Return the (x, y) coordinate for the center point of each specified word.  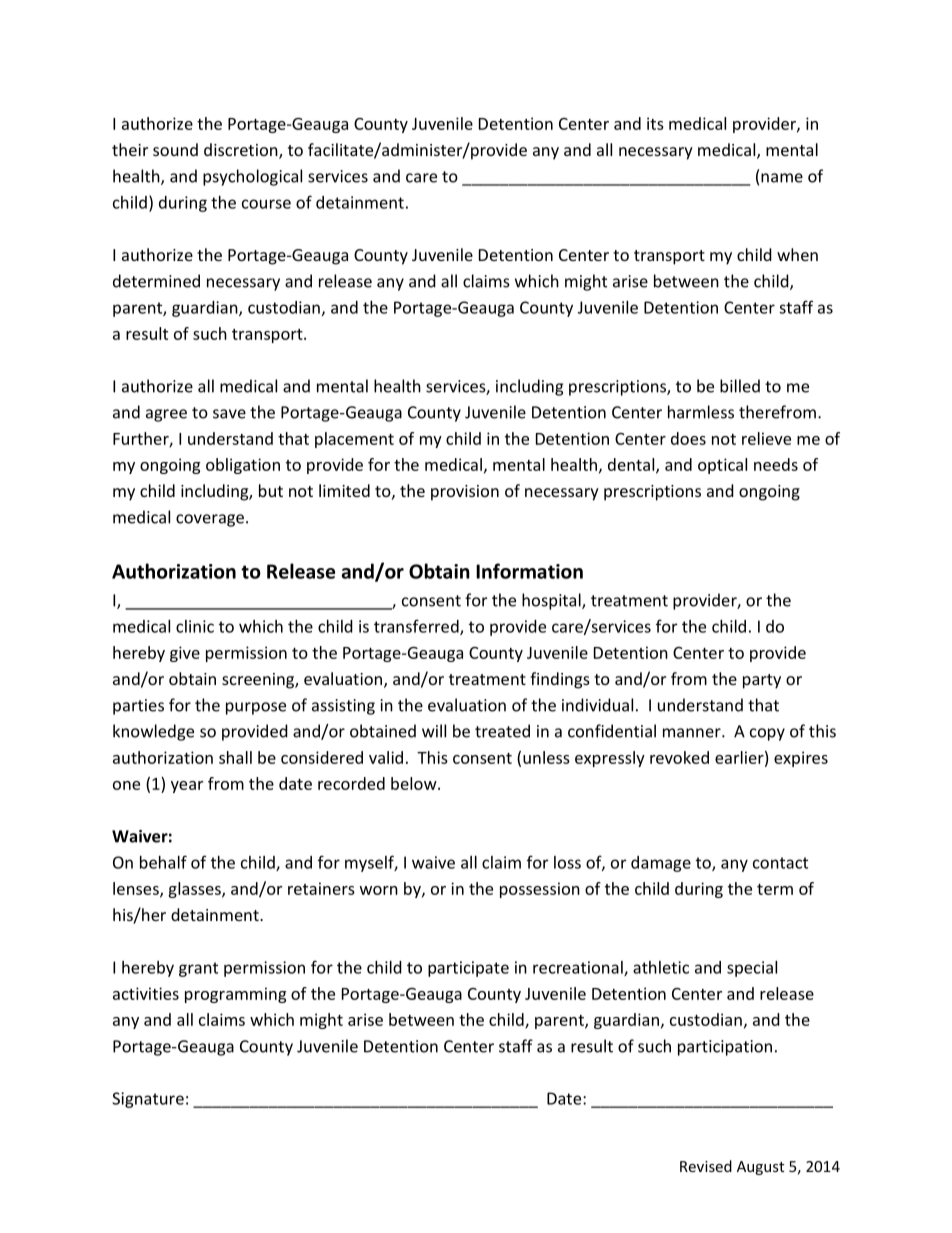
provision (465, 493)
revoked (679, 757)
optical (722, 466)
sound (175, 149)
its (655, 123)
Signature (148, 1100)
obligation (243, 466)
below (415, 783)
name (782, 178)
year (187, 787)
